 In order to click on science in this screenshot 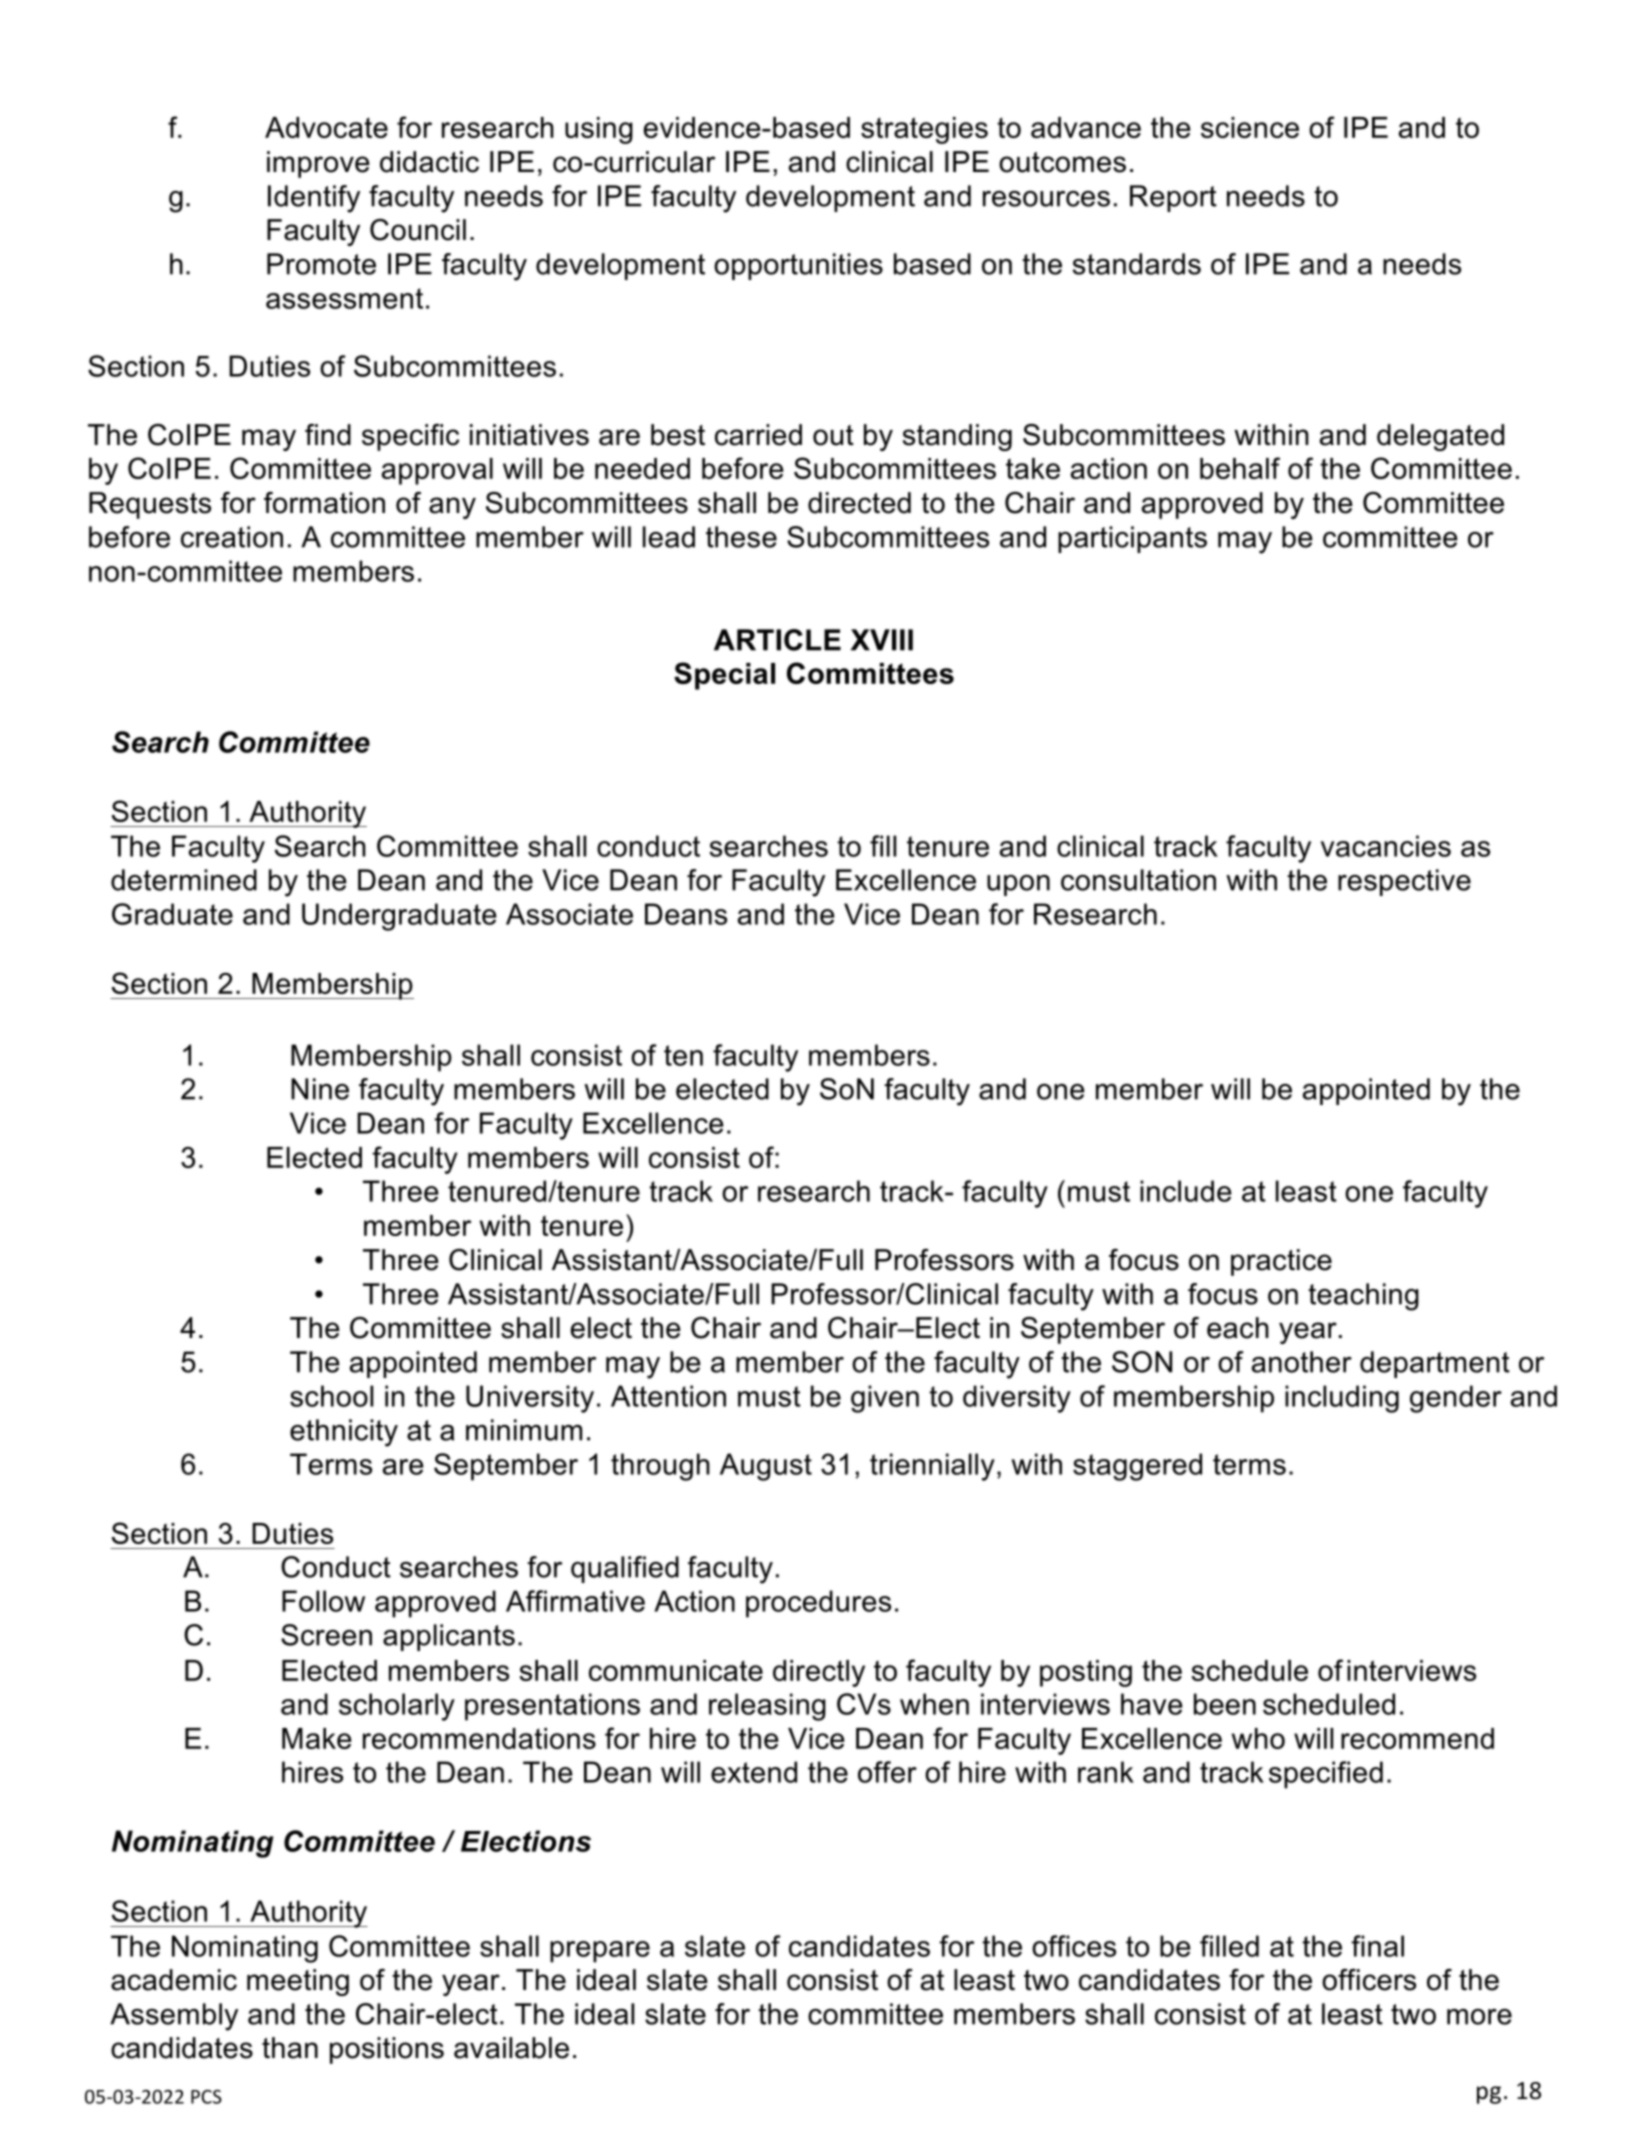, I will do `click(1250, 127)`.
